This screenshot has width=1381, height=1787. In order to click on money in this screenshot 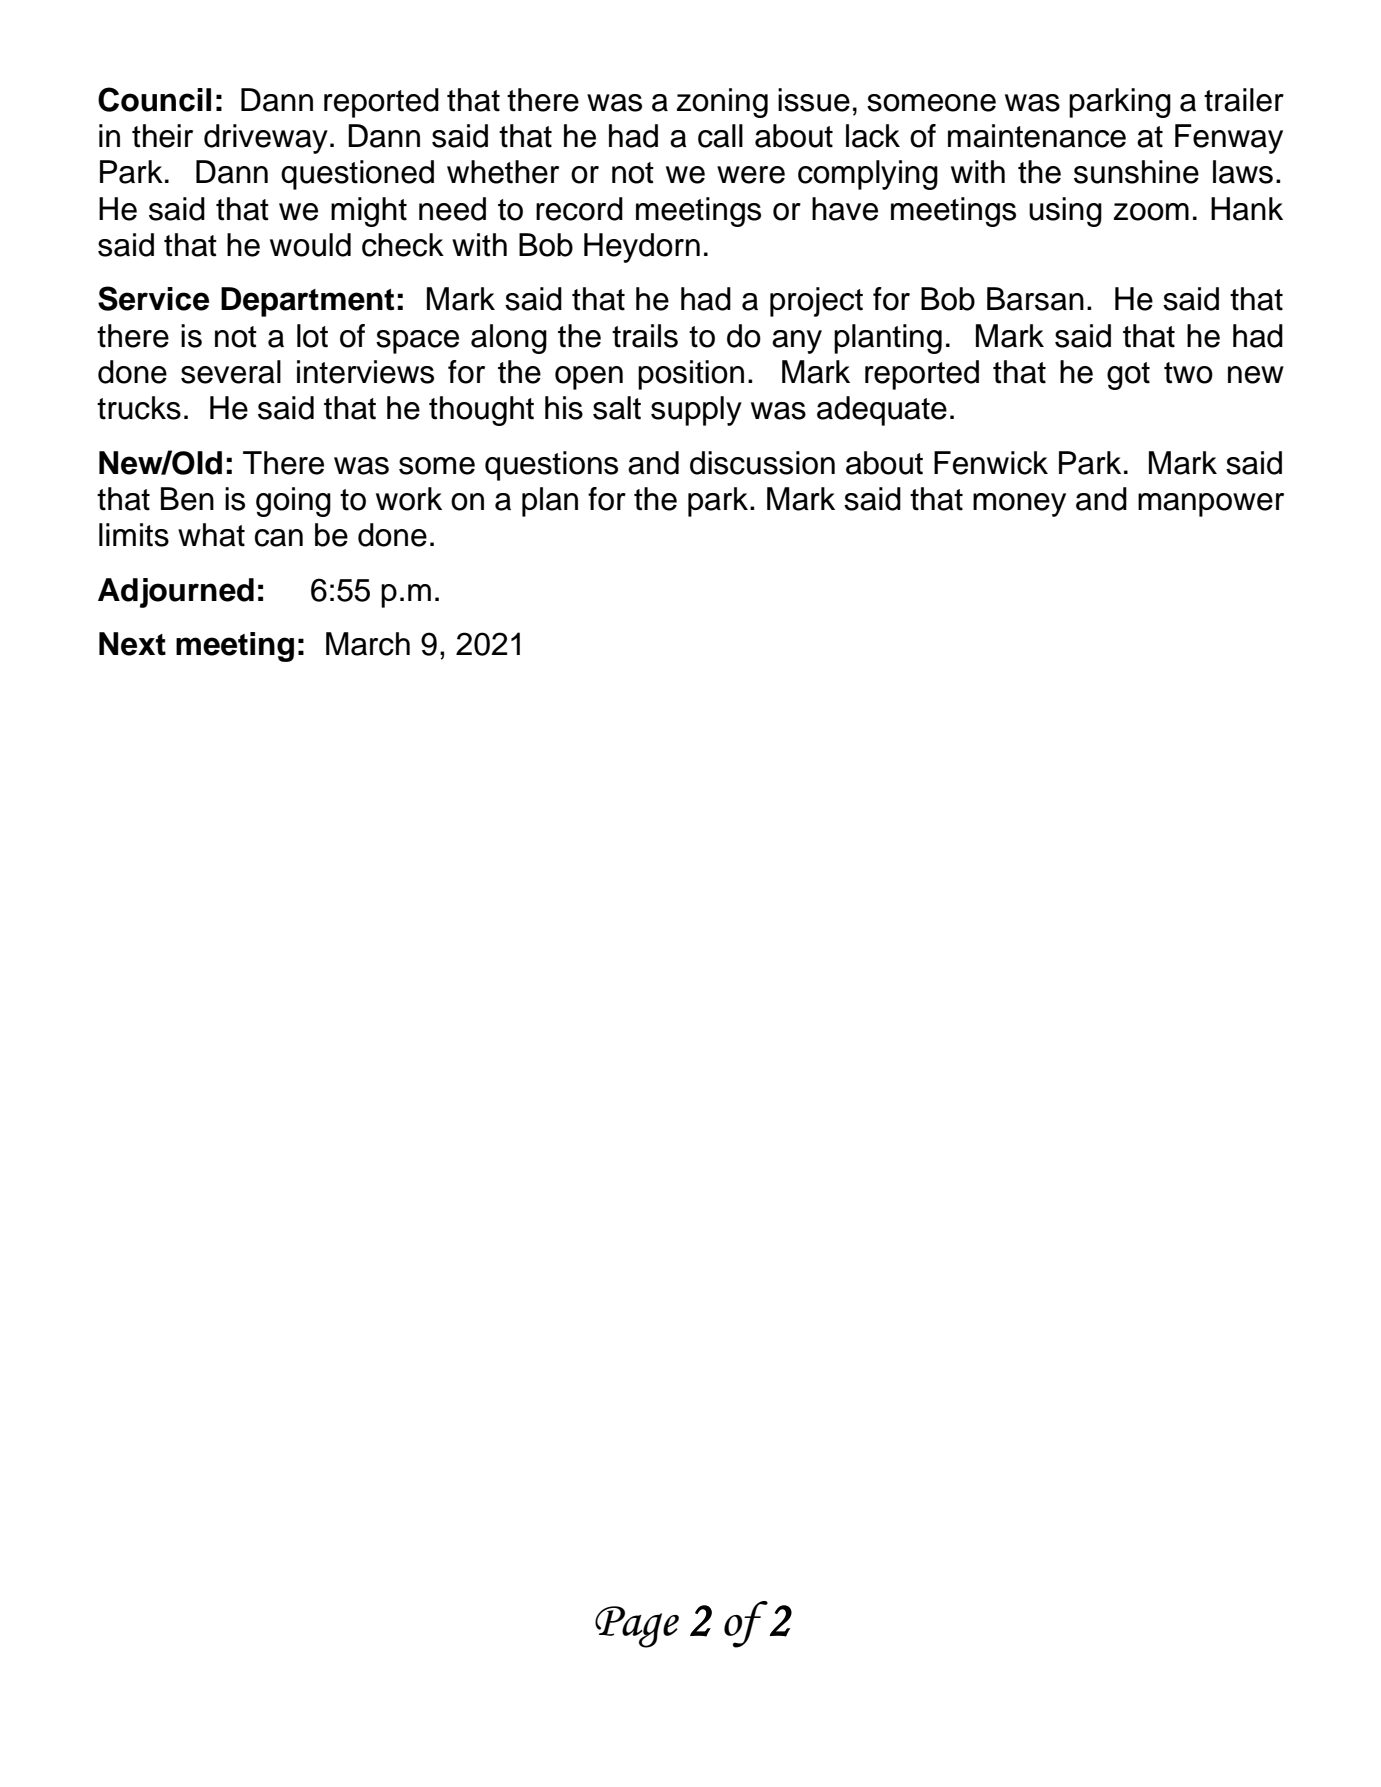, I will do `click(1019, 505)`.
